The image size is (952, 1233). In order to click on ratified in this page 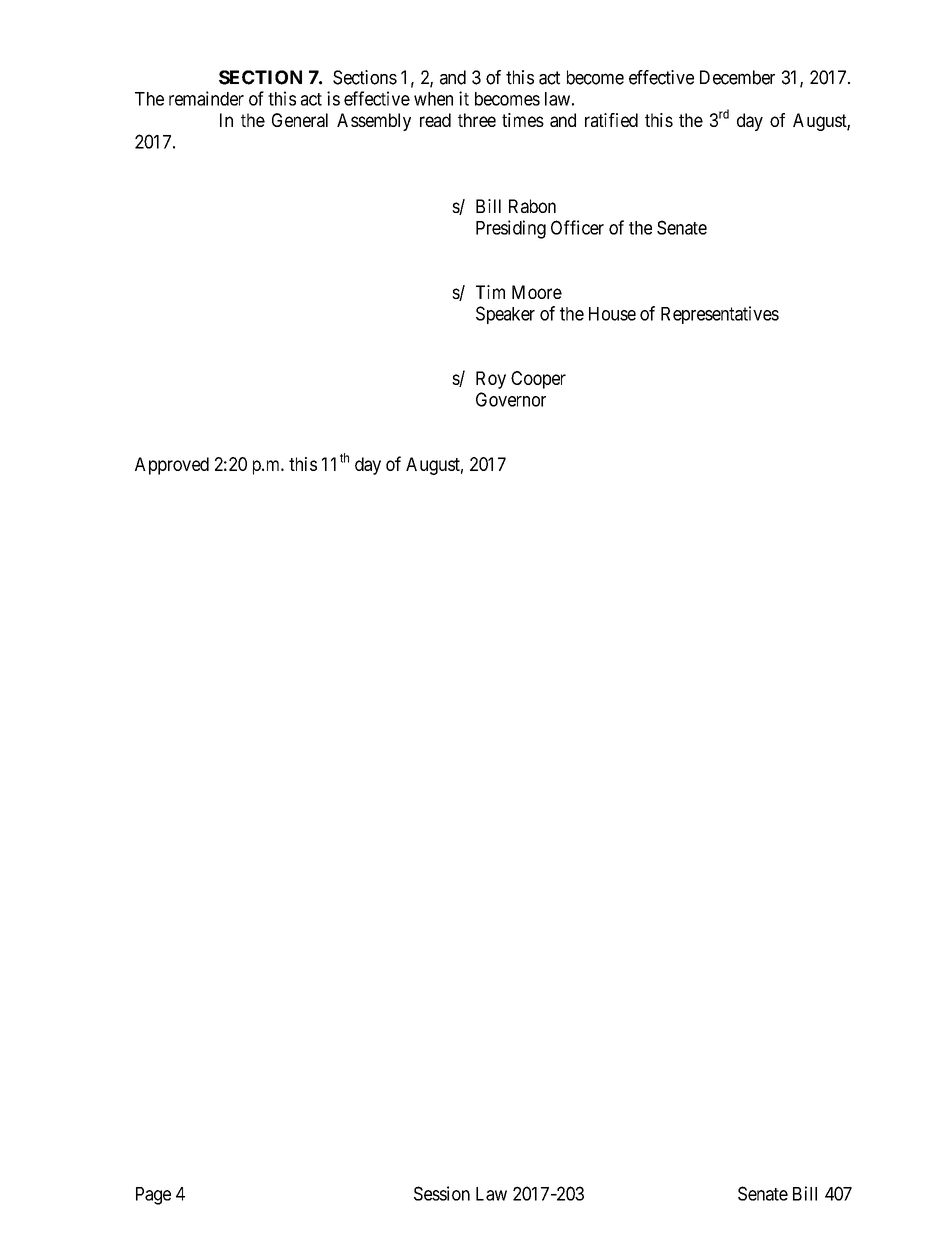, I will do `click(611, 120)`.
